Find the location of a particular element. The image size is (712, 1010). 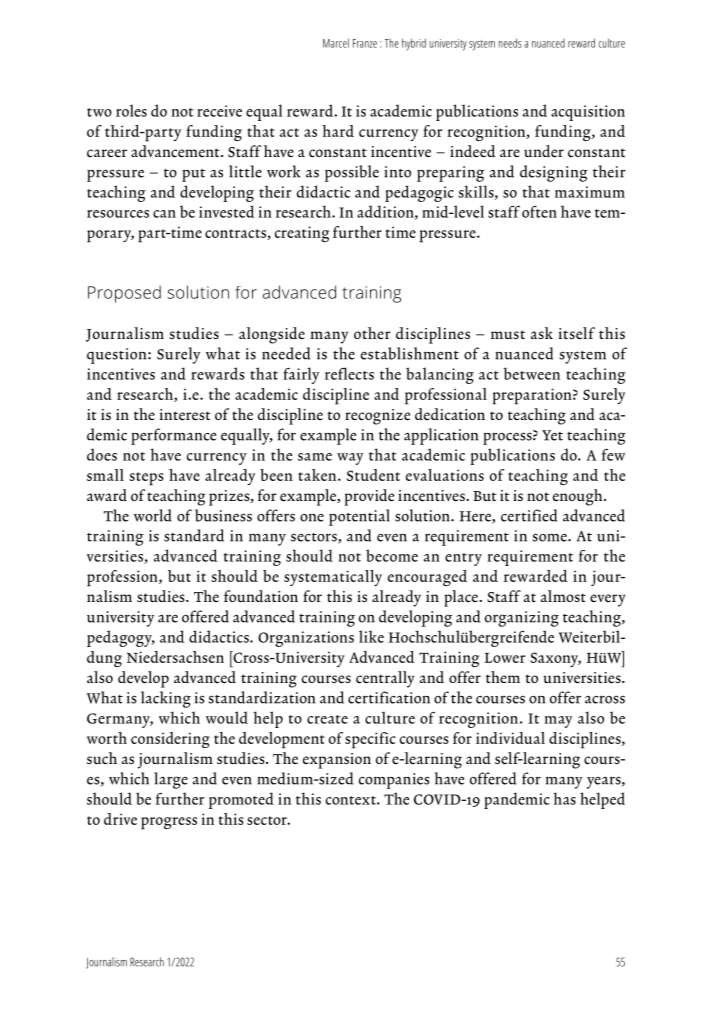

has is located at coordinates (564, 798).
